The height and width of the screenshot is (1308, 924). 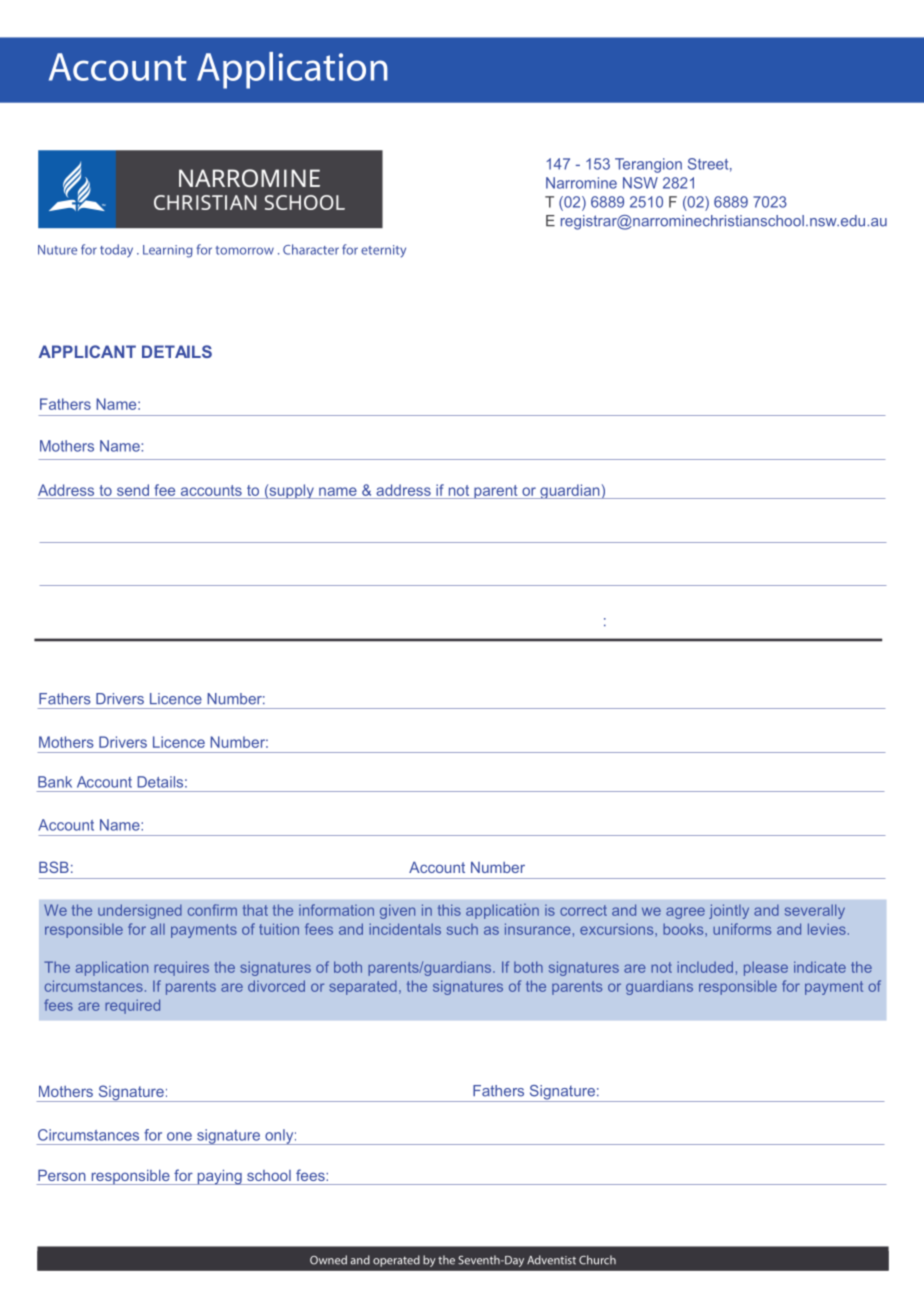 I want to click on Bank, so click(x=55, y=782).
